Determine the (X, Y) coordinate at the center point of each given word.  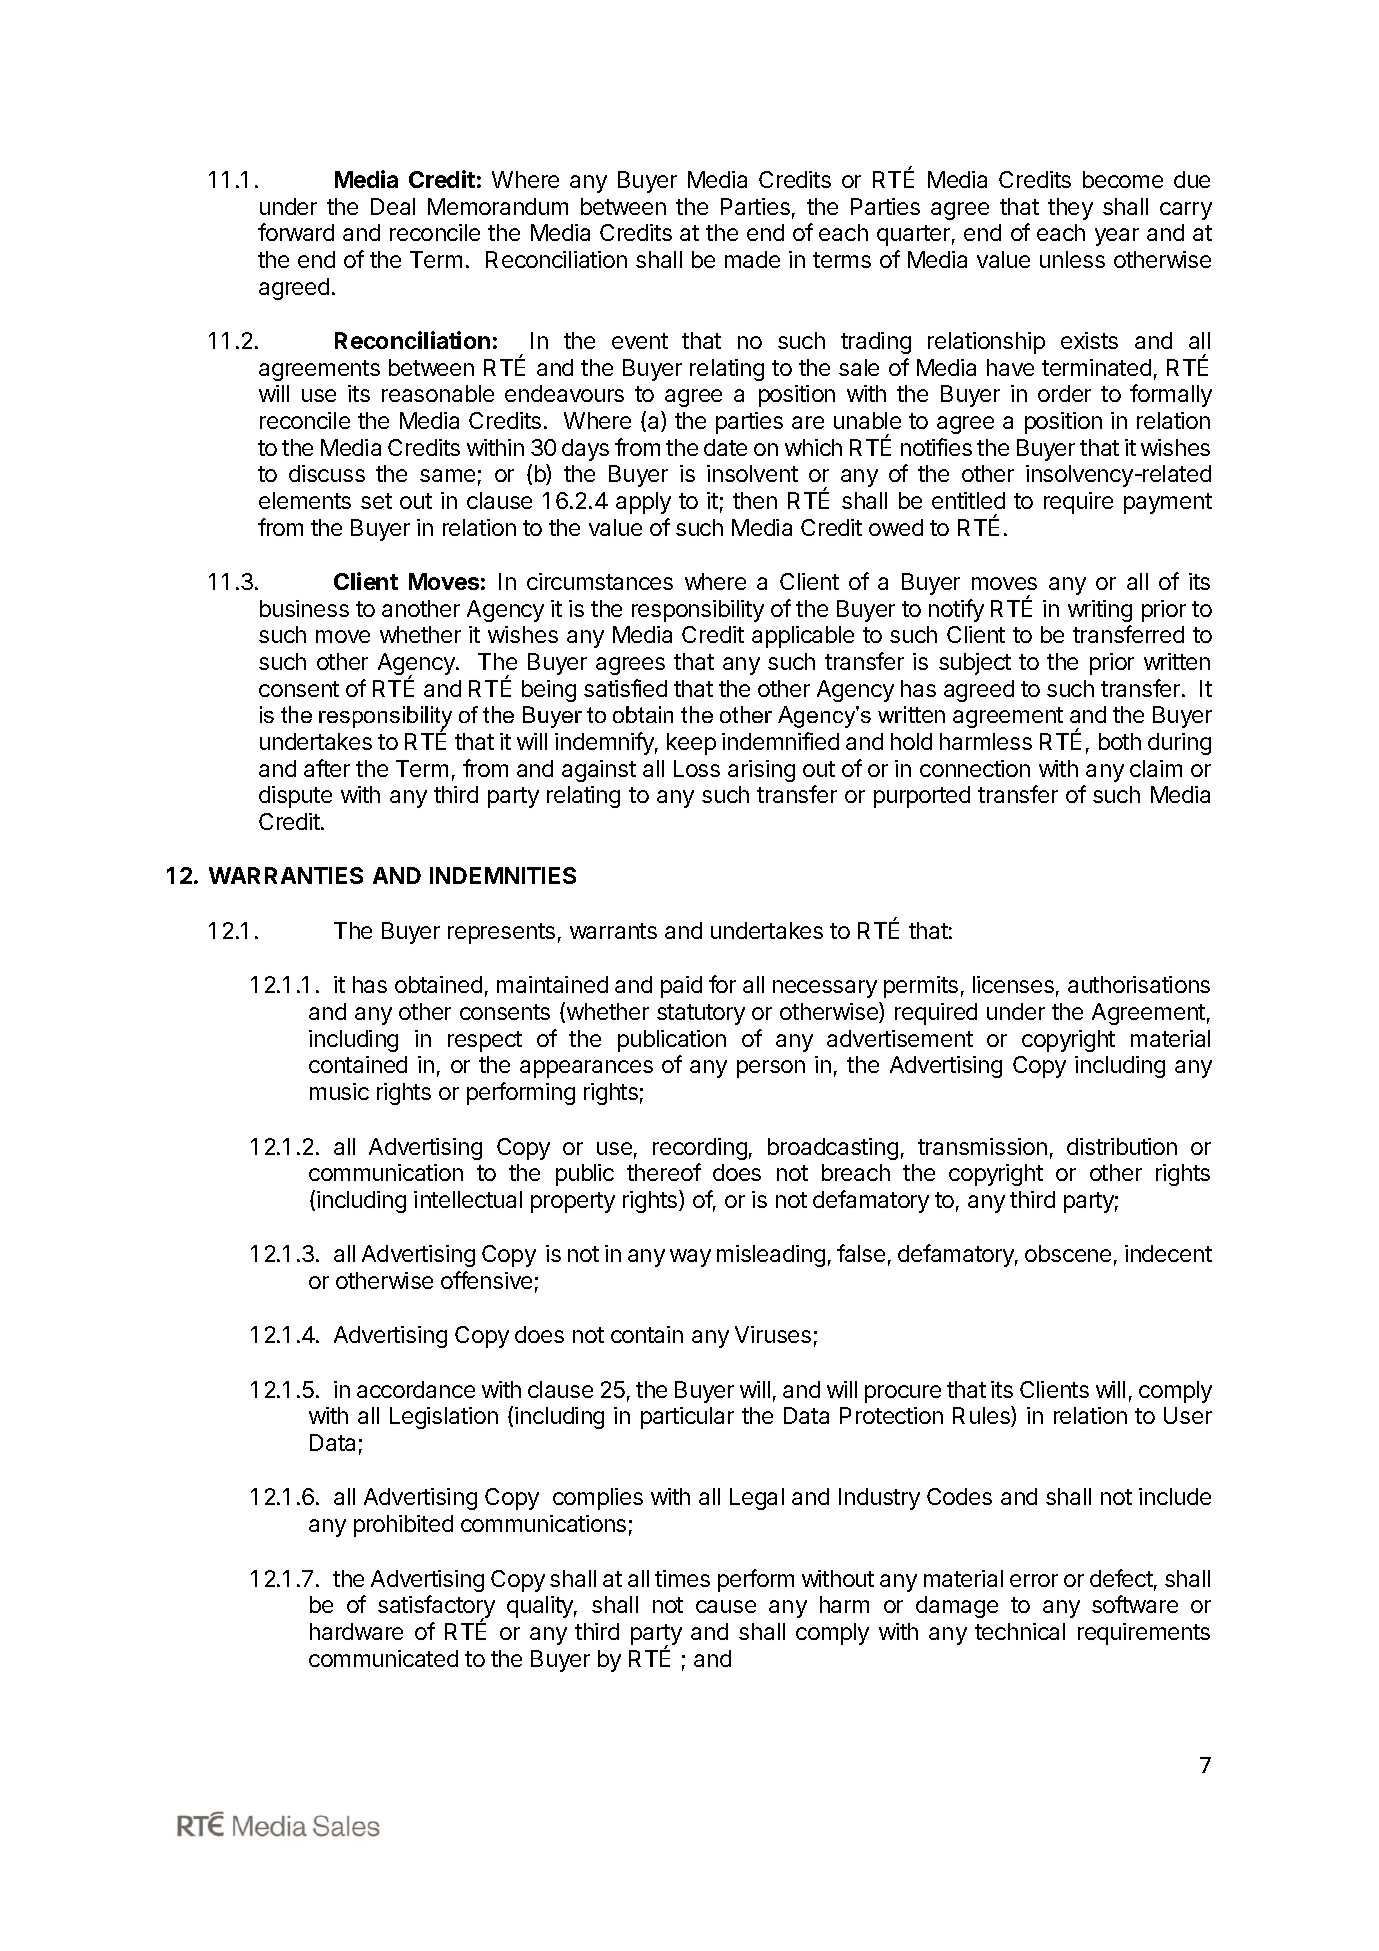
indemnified (780, 741)
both (1120, 741)
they (1070, 209)
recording (700, 1149)
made (752, 259)
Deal (393, 206)
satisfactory (436, 1608)
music (339, 1091)
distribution (1122, 1146)
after (327, 768)
